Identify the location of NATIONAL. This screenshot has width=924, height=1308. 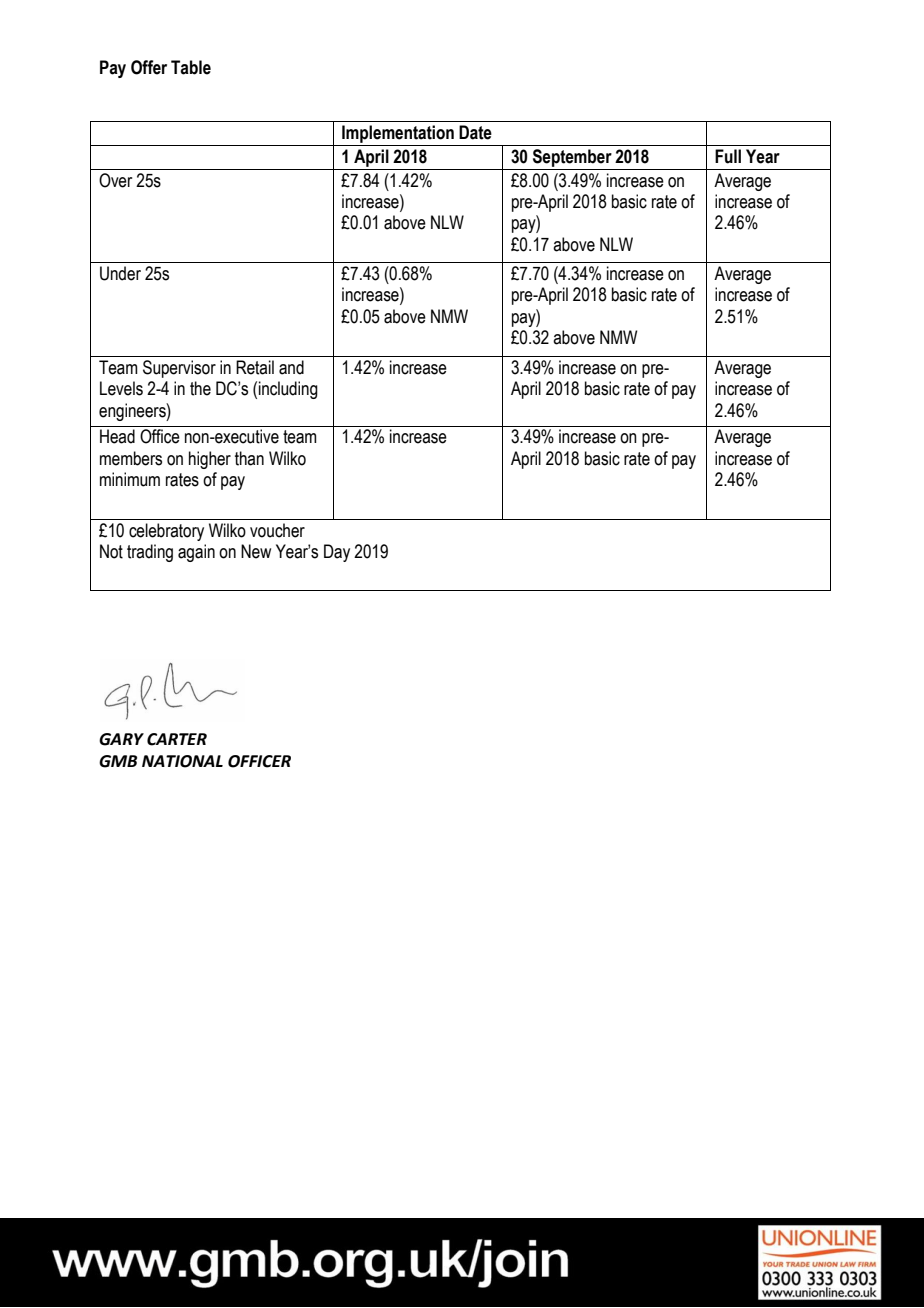
(182, 761).
